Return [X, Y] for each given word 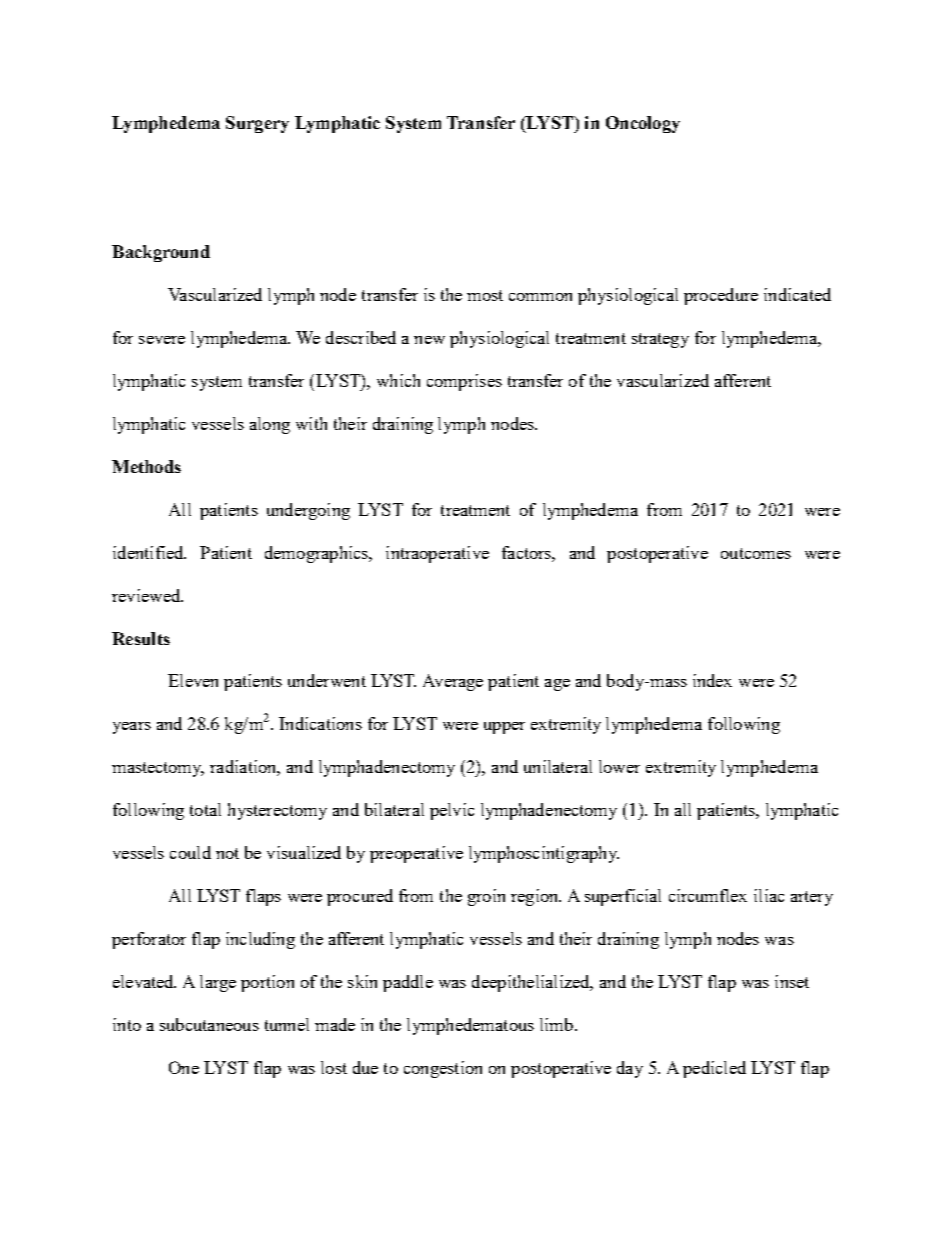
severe [162, 340]
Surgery [257, 124]
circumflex [708, 895]
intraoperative [437, 554]
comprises [464, 382]
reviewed [147, 595]
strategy [660, 340]
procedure [721, 296]
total [205, 809]
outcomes [756, 553]
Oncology [643, 124]
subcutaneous [209, 1024]
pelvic [452, 811]
